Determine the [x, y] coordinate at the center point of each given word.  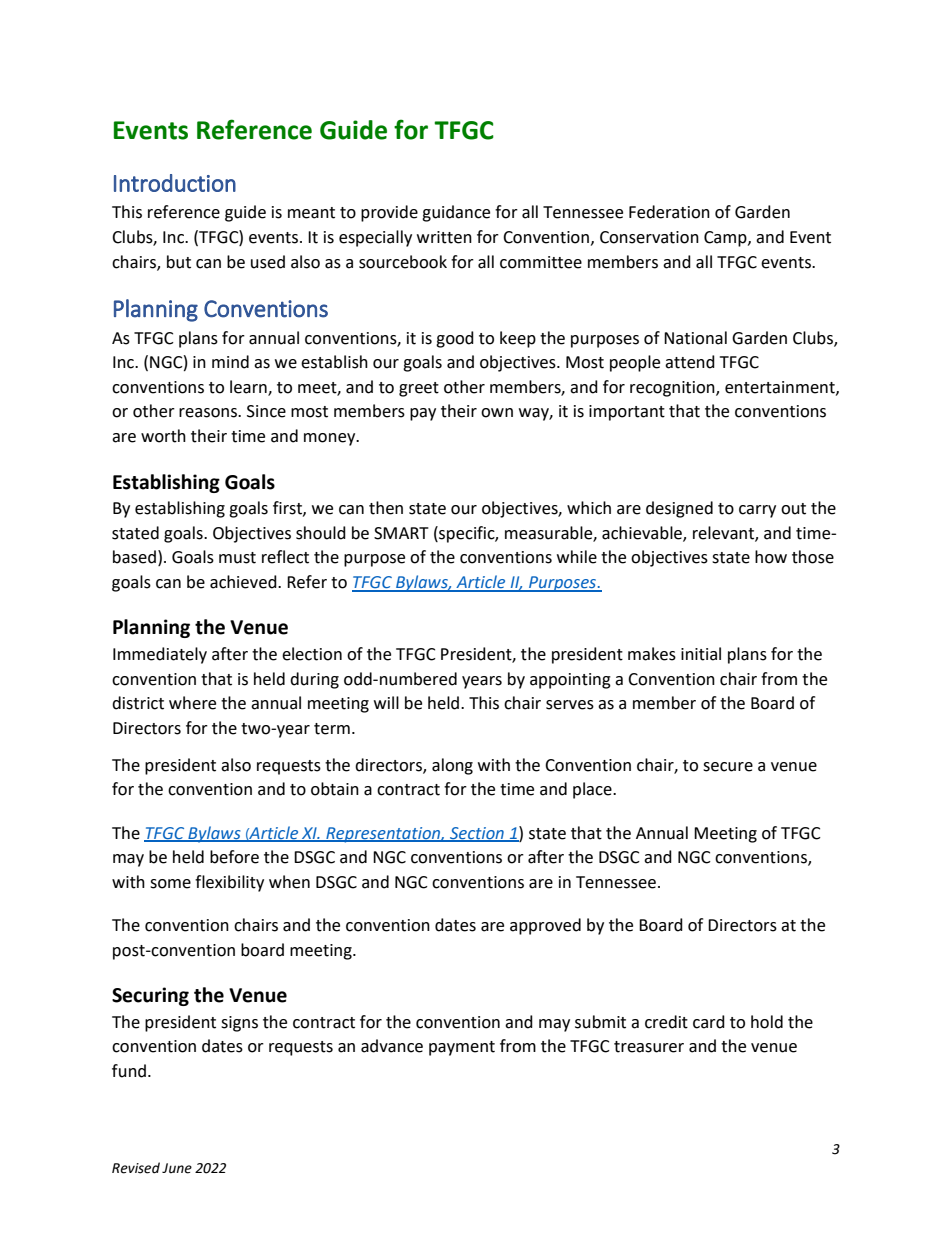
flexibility [229, 883]
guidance [456, 213]
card [709, 1022]
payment [462, 1048]
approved [545, 926]
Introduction [175, 183]
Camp [726, 239]
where [192, 703]
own [497, 413]
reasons [209, 413]
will [386, 702]
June [177, 1168]
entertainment [781, 388]
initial [701, 654]
